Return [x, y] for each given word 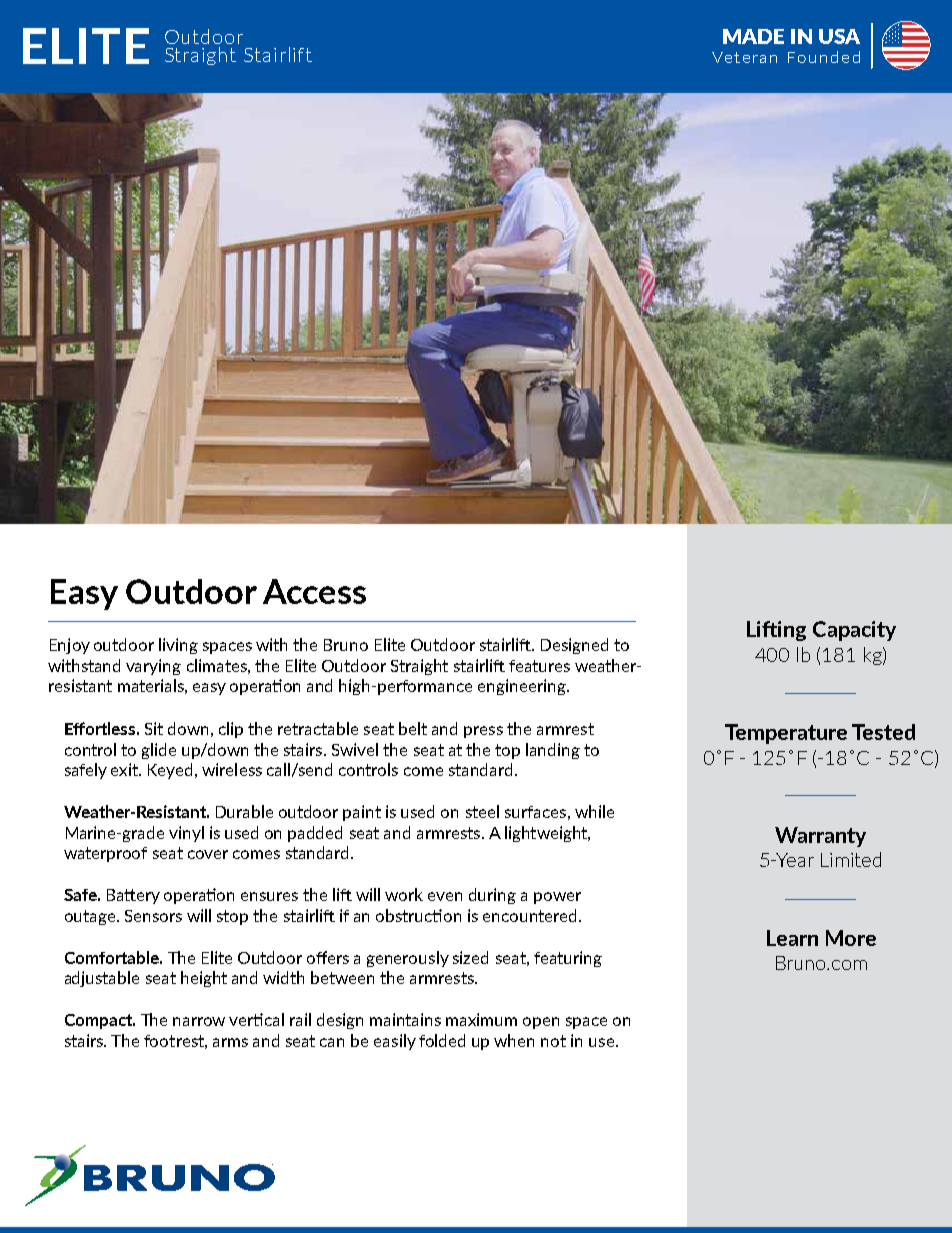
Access [314, 591]
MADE [753, 36]
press [483, 732]
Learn [792, 938]
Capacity [854, 631]
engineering [523, 687]
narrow [199, 1021]
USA [839, 36]
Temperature [786, 734]
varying [153, 667]
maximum [481, 1019]
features [539, 666]
